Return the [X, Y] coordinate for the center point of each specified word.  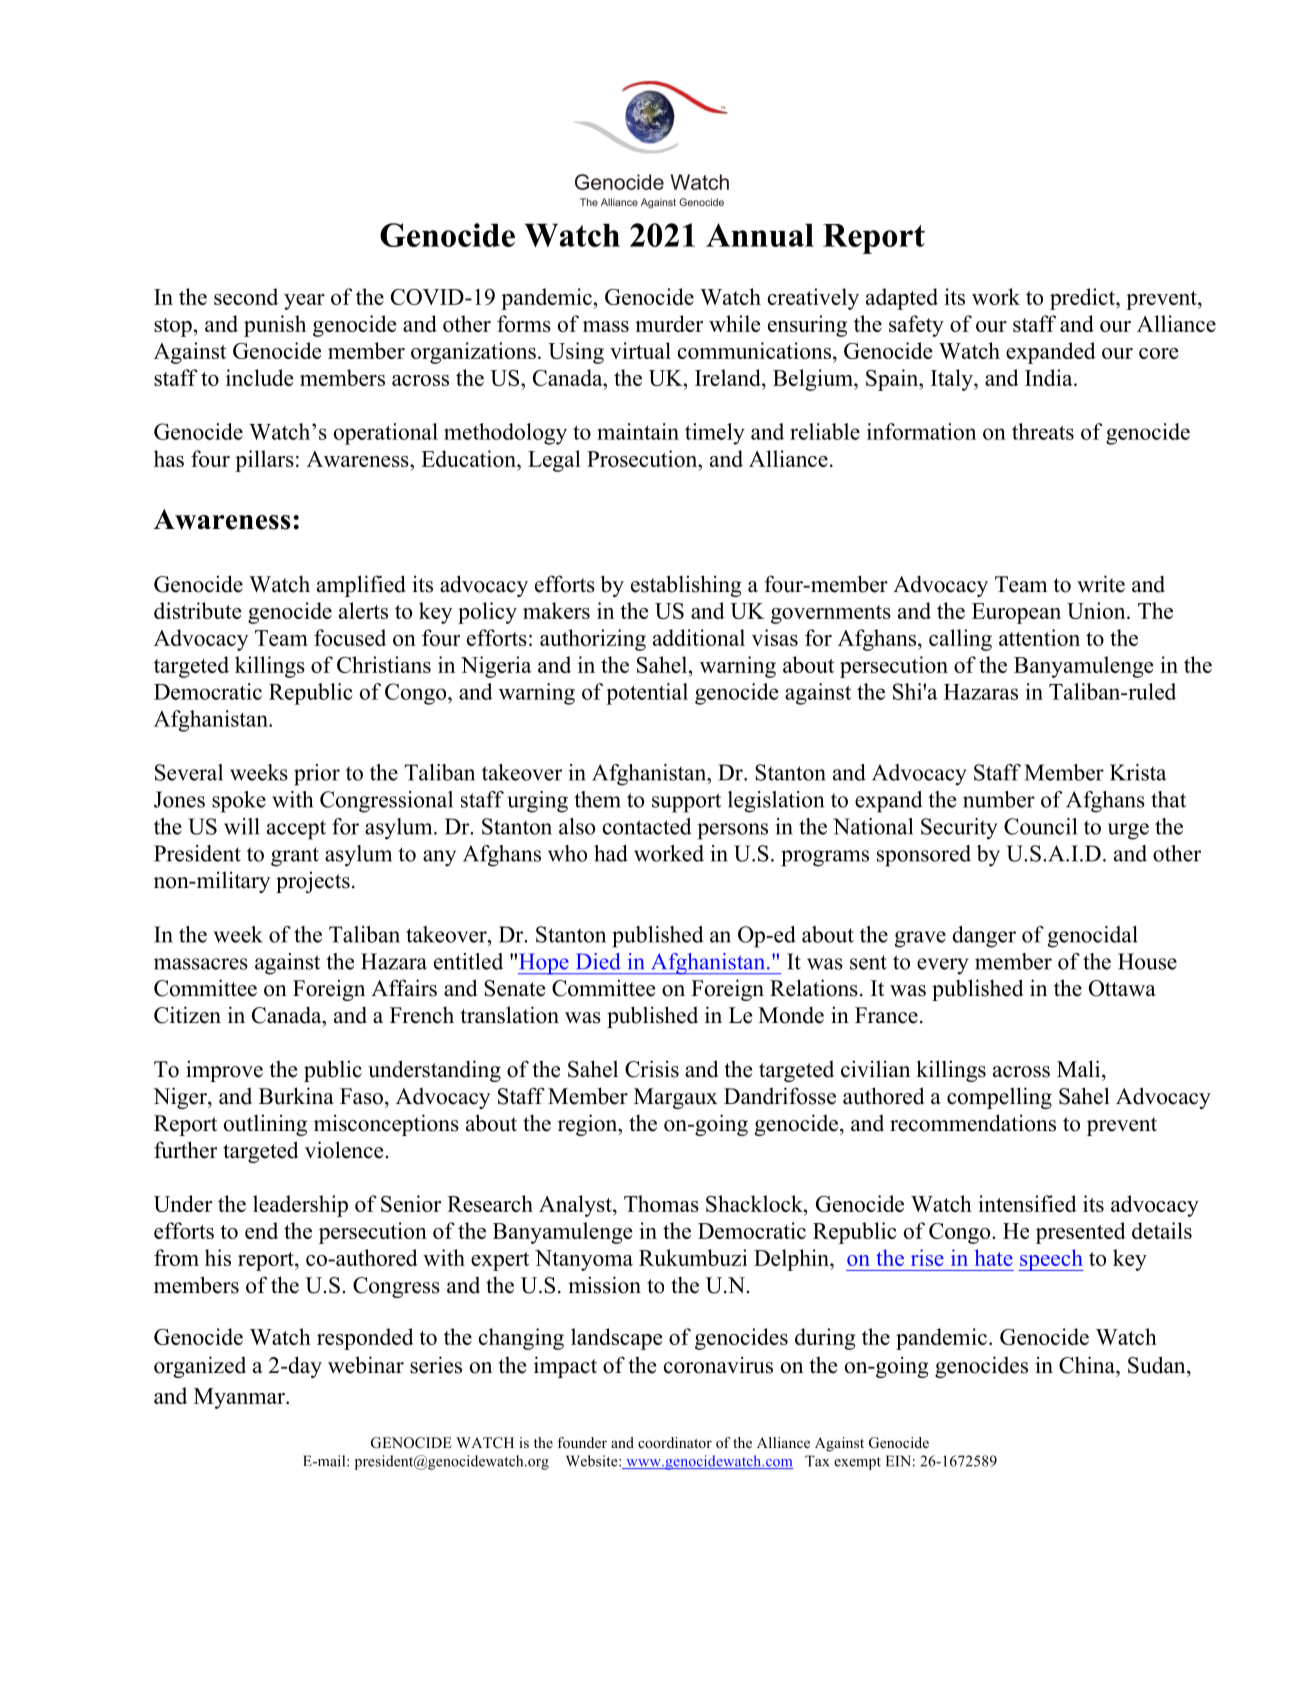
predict [1083, 299]
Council [1040, 826]
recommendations [973, 1123]
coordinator [675, 1442]
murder [669, 323]
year [304, 302]
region [589, 1125]
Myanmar [240, 1398]
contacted [647, 826]
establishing [686, 586]
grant [295, 857]
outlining [265, 1125]
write [1101, 584]
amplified [361, 586]
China [1088, 1365]
